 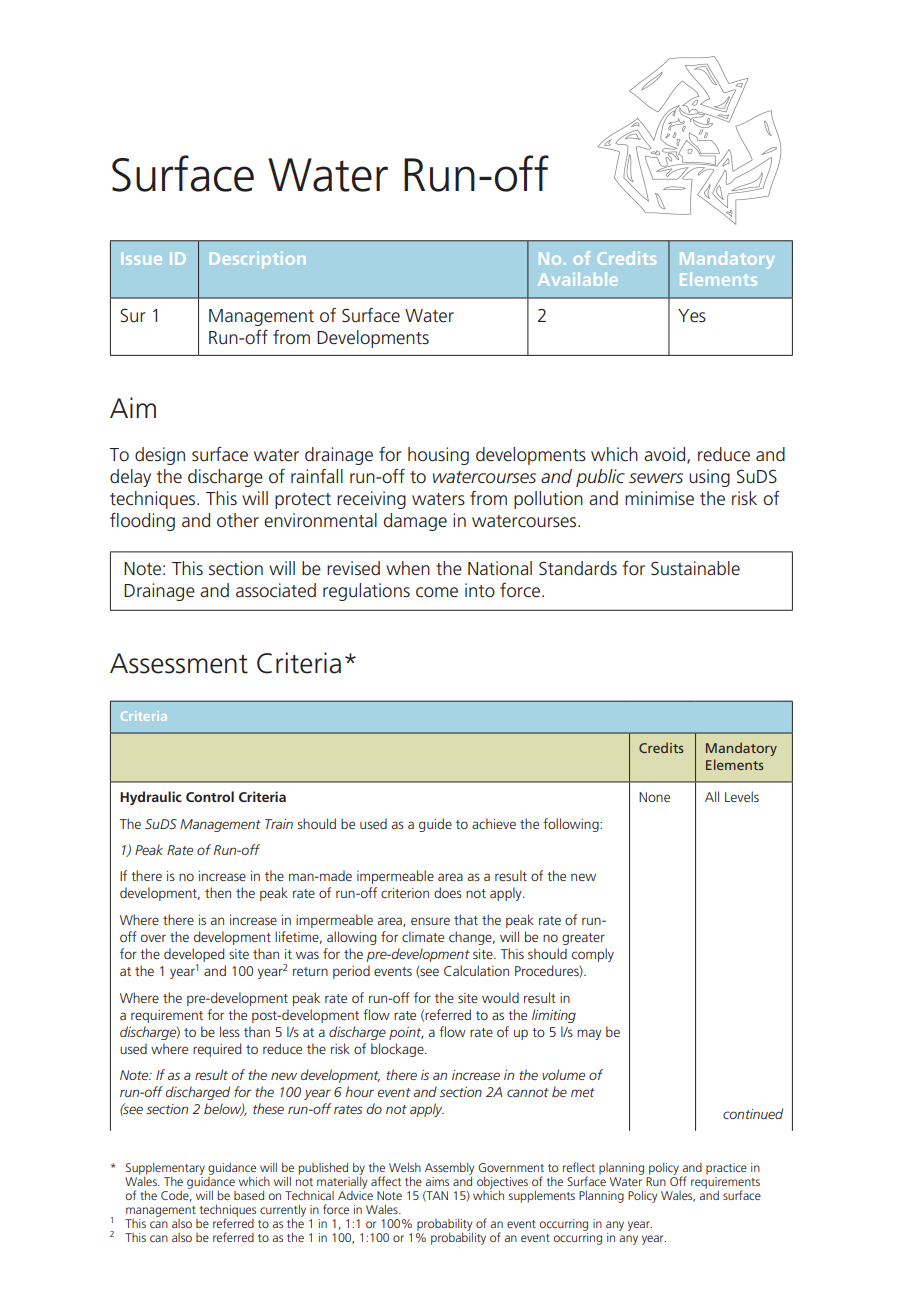 What do you see at coordinates (726, 1169) in the screenshot?
I see `practice` at bounding box center [726, 1169].
